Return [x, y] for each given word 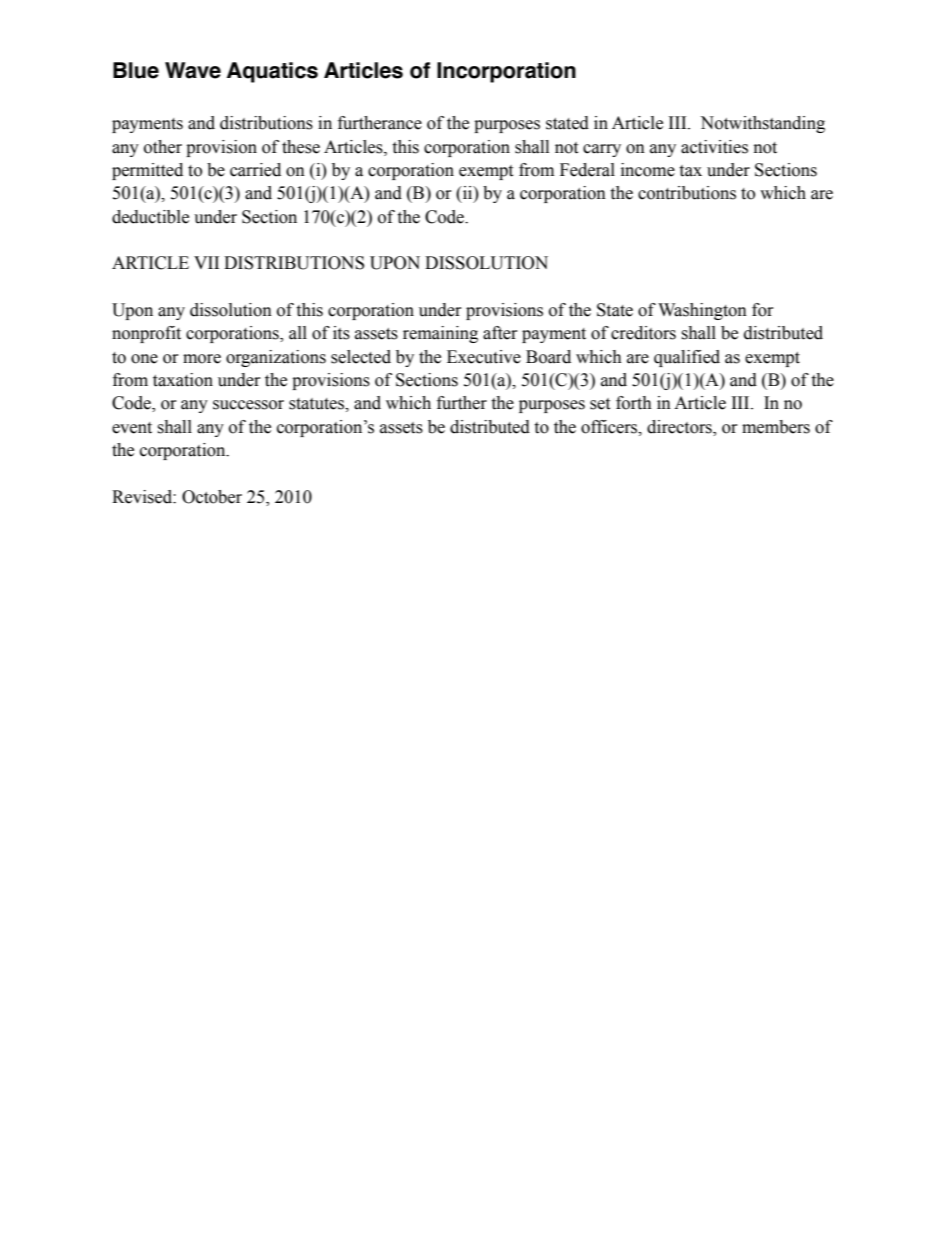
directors [680, 428]
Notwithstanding [762, 124]
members [776, 427]
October [212, 497]
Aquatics [272, 72]
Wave [193, 70]
